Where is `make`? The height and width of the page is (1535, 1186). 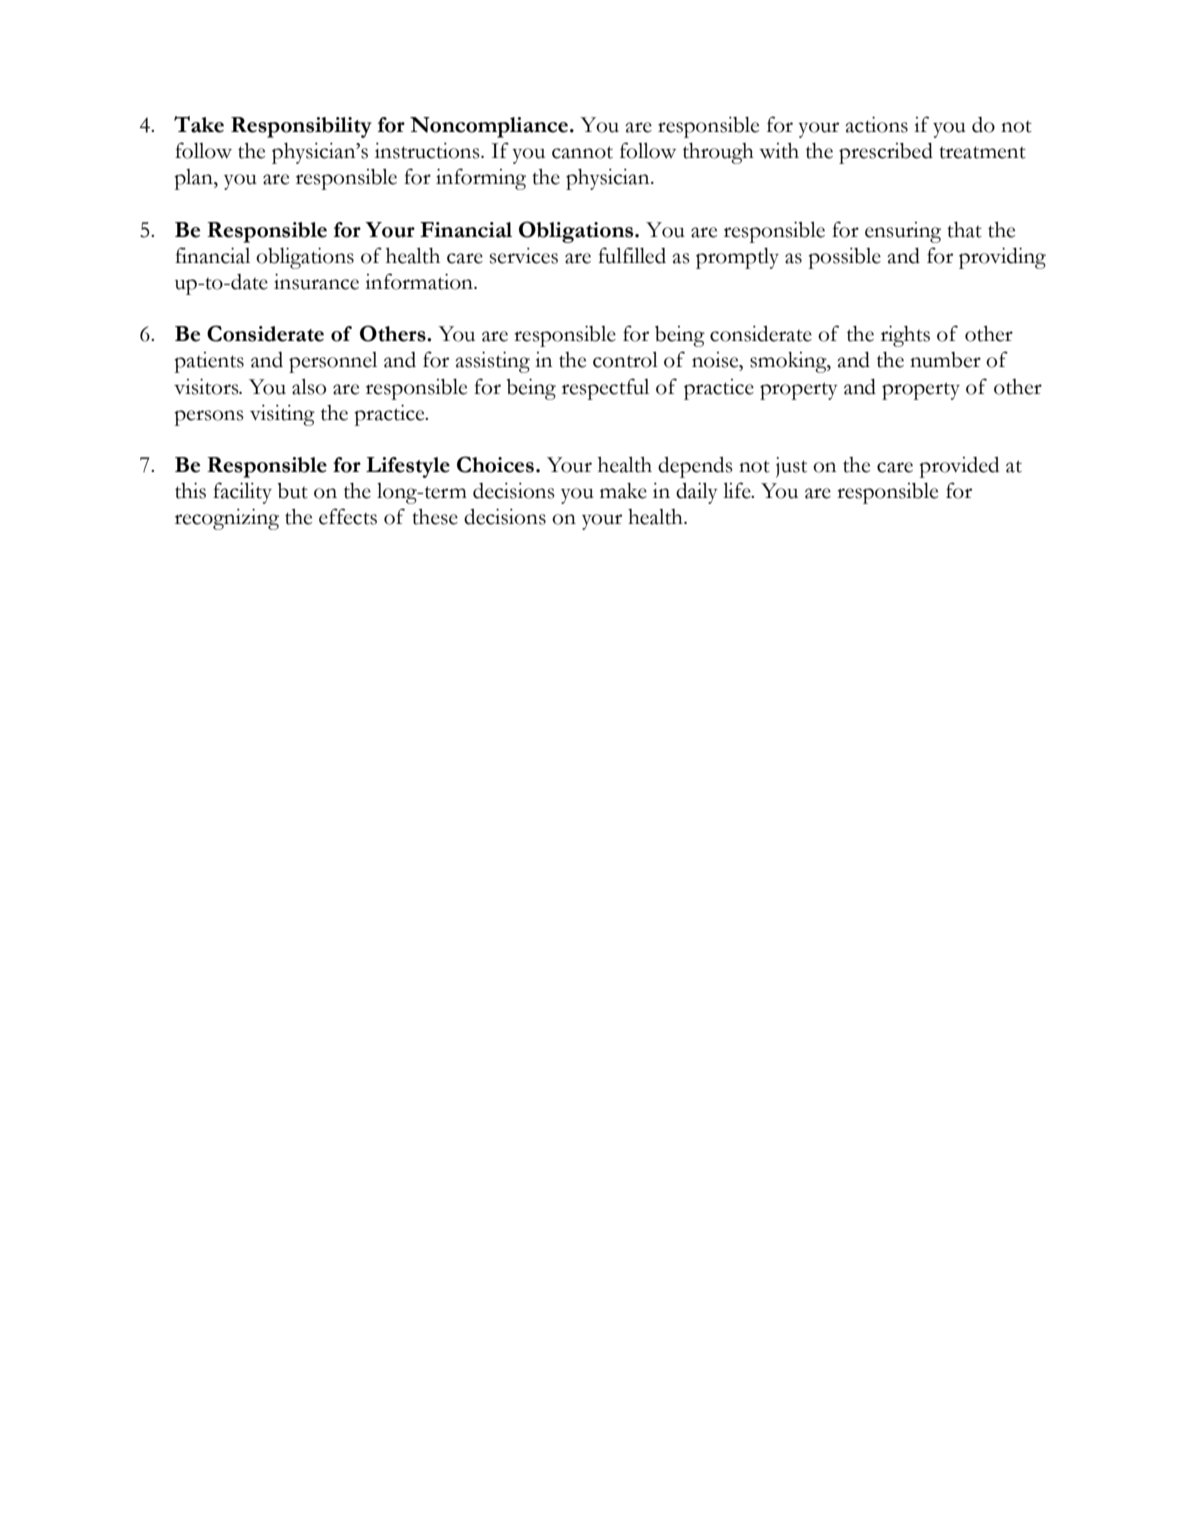 make is located at coordinates (623, 491).
